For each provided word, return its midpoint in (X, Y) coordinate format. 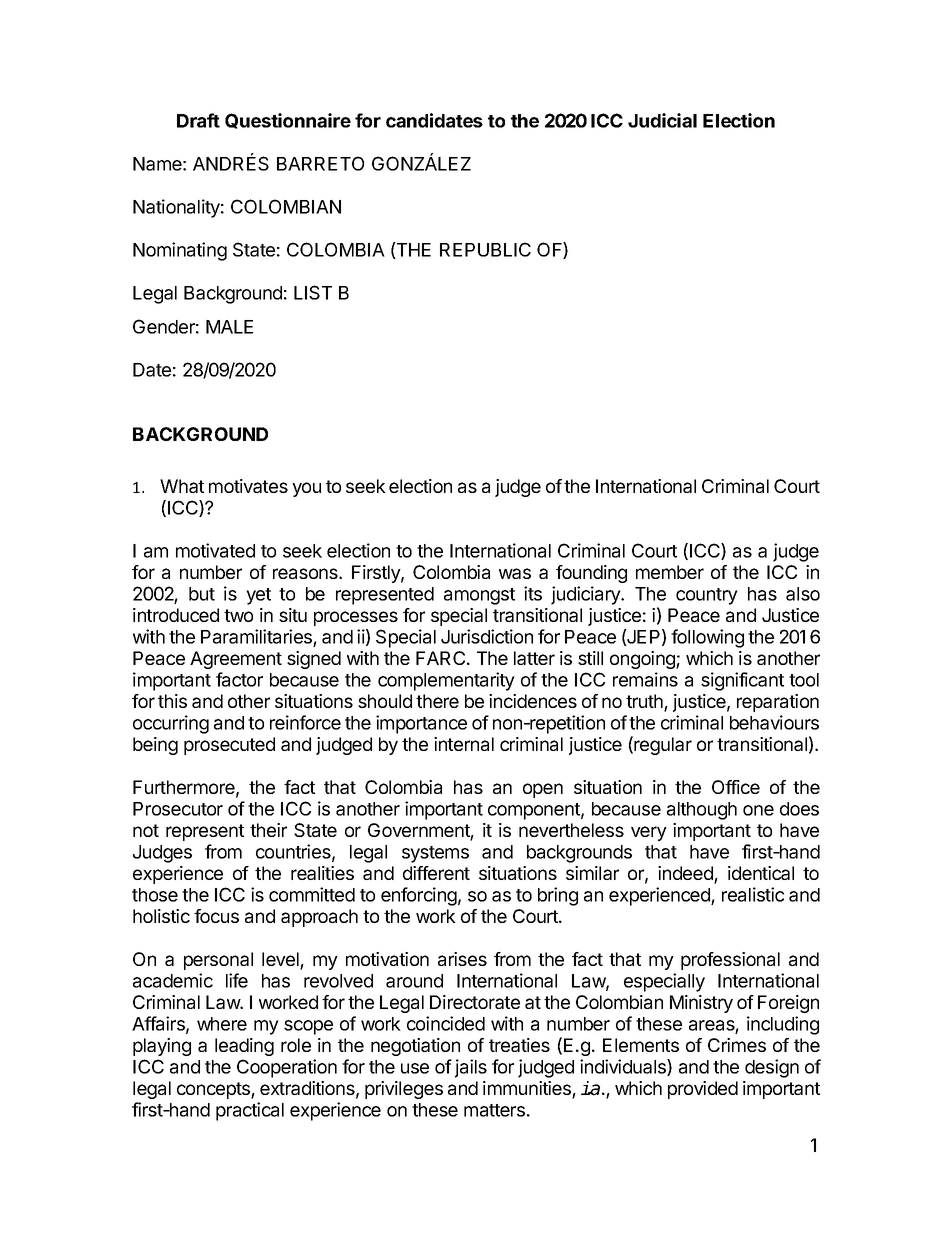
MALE (229, 327)
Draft (198, 120)
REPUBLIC (485, 249)
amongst (479, 596)
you (306, 489)
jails (471, 1068)
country (707, 596)
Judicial (662, 120)
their (268, 830)
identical (761, 873)
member (670, 572)
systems (435, 854)
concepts (214, 1090)
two (238, 615)
